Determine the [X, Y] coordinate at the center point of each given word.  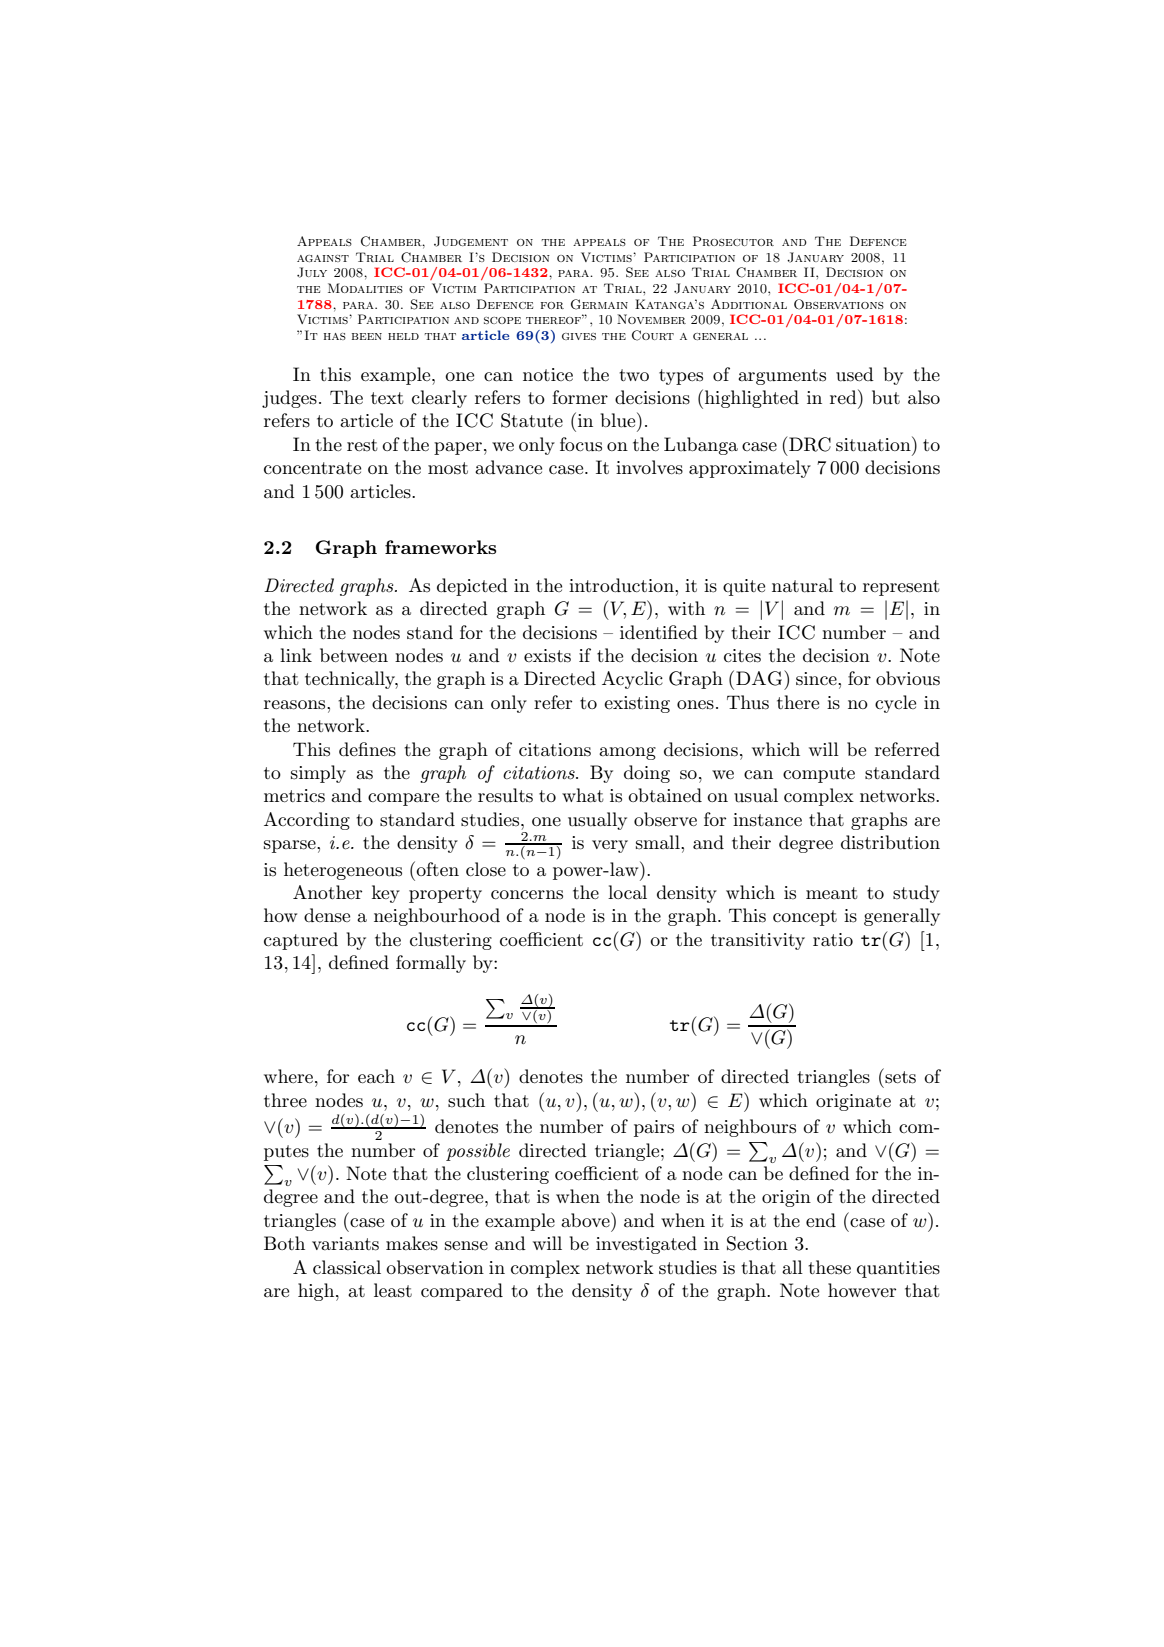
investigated [646, 1245]
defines [367, 749]
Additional [749, 304]
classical [347, 1267]
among [627, 753]
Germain [599, 304]
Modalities [365, 288]
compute [819, 775]
